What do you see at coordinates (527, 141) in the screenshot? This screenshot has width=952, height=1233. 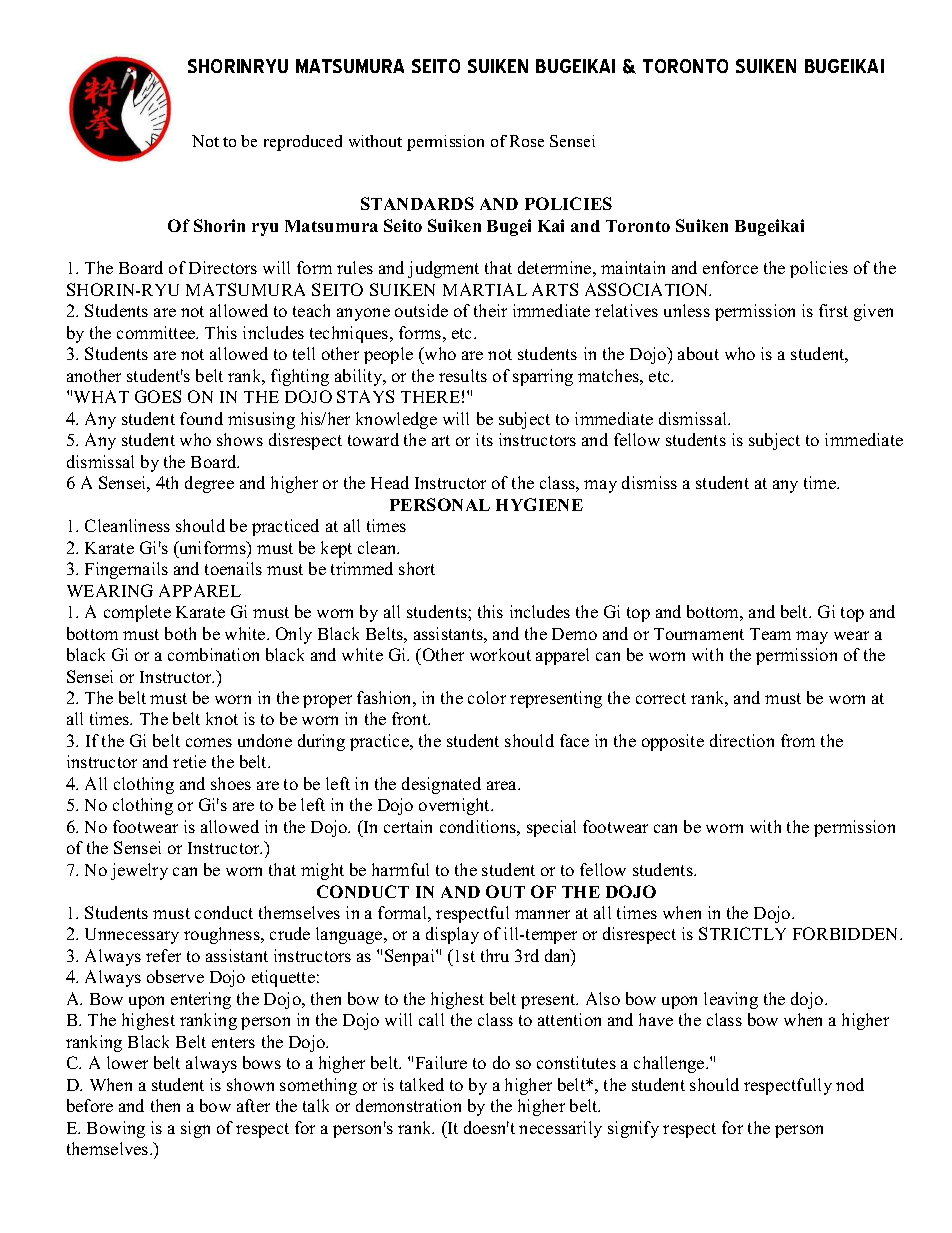 I see `Rose` at bounding box center [527, 141].
